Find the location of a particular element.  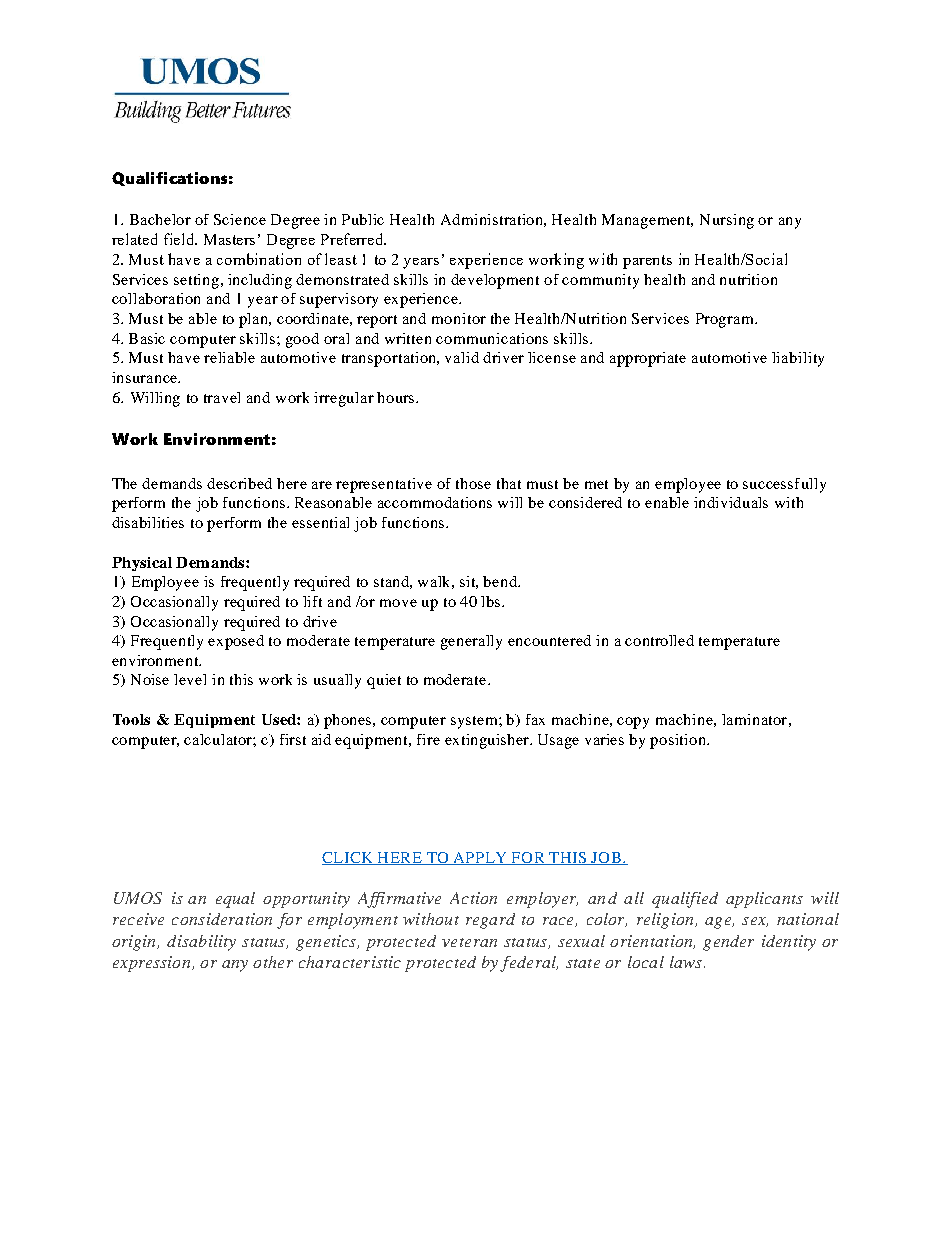

Masters is located at coordinates (229, 239).
